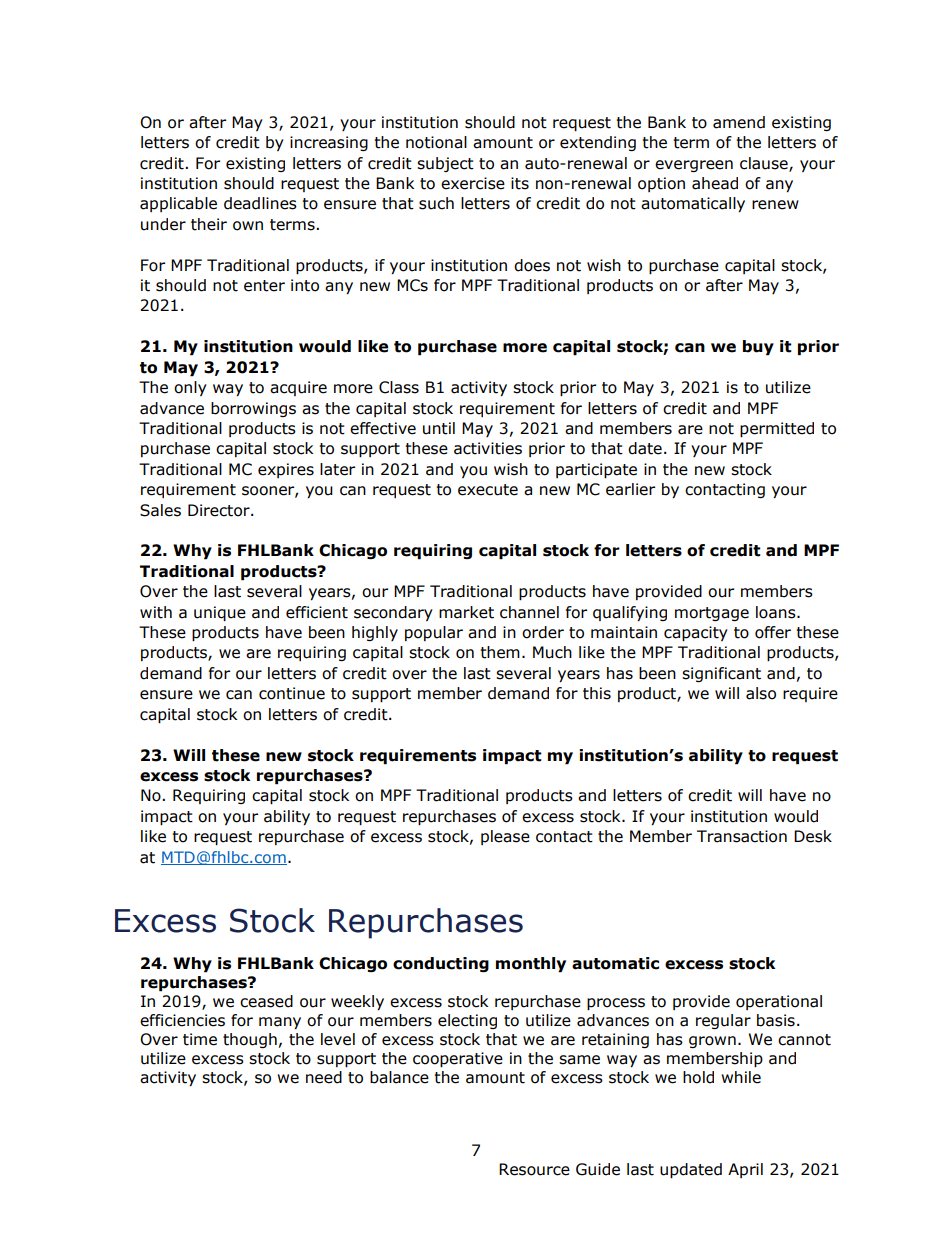 This screenshot has height=1233, width=952. What do you see at coordinates (777, 429) in the screenshot?
I see `permitted` at bounding box center [777, 429].
